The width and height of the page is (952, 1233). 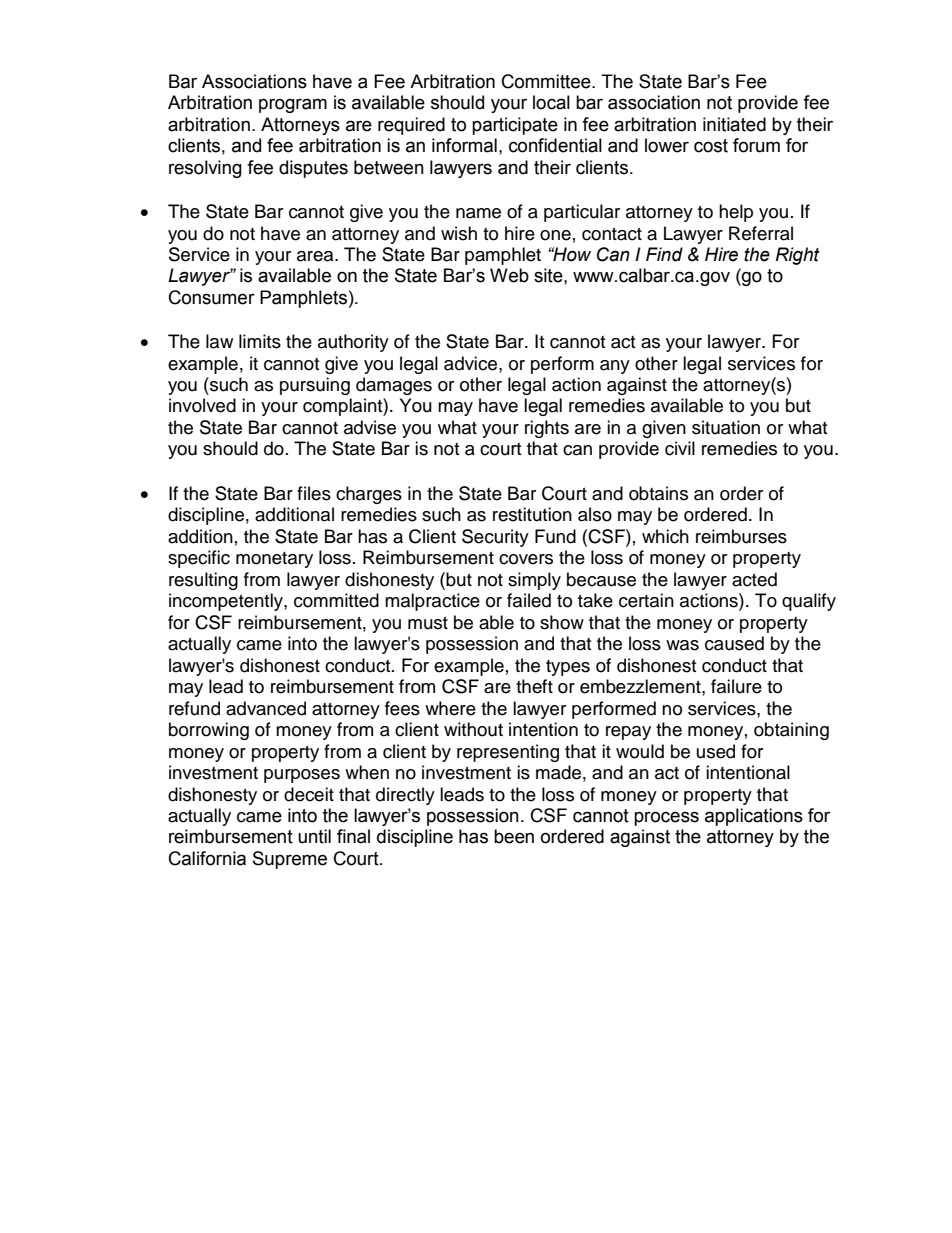 What do you see at coordinates (515, 126) in the page?
I see `participate` at bounding box center [515, 126].
